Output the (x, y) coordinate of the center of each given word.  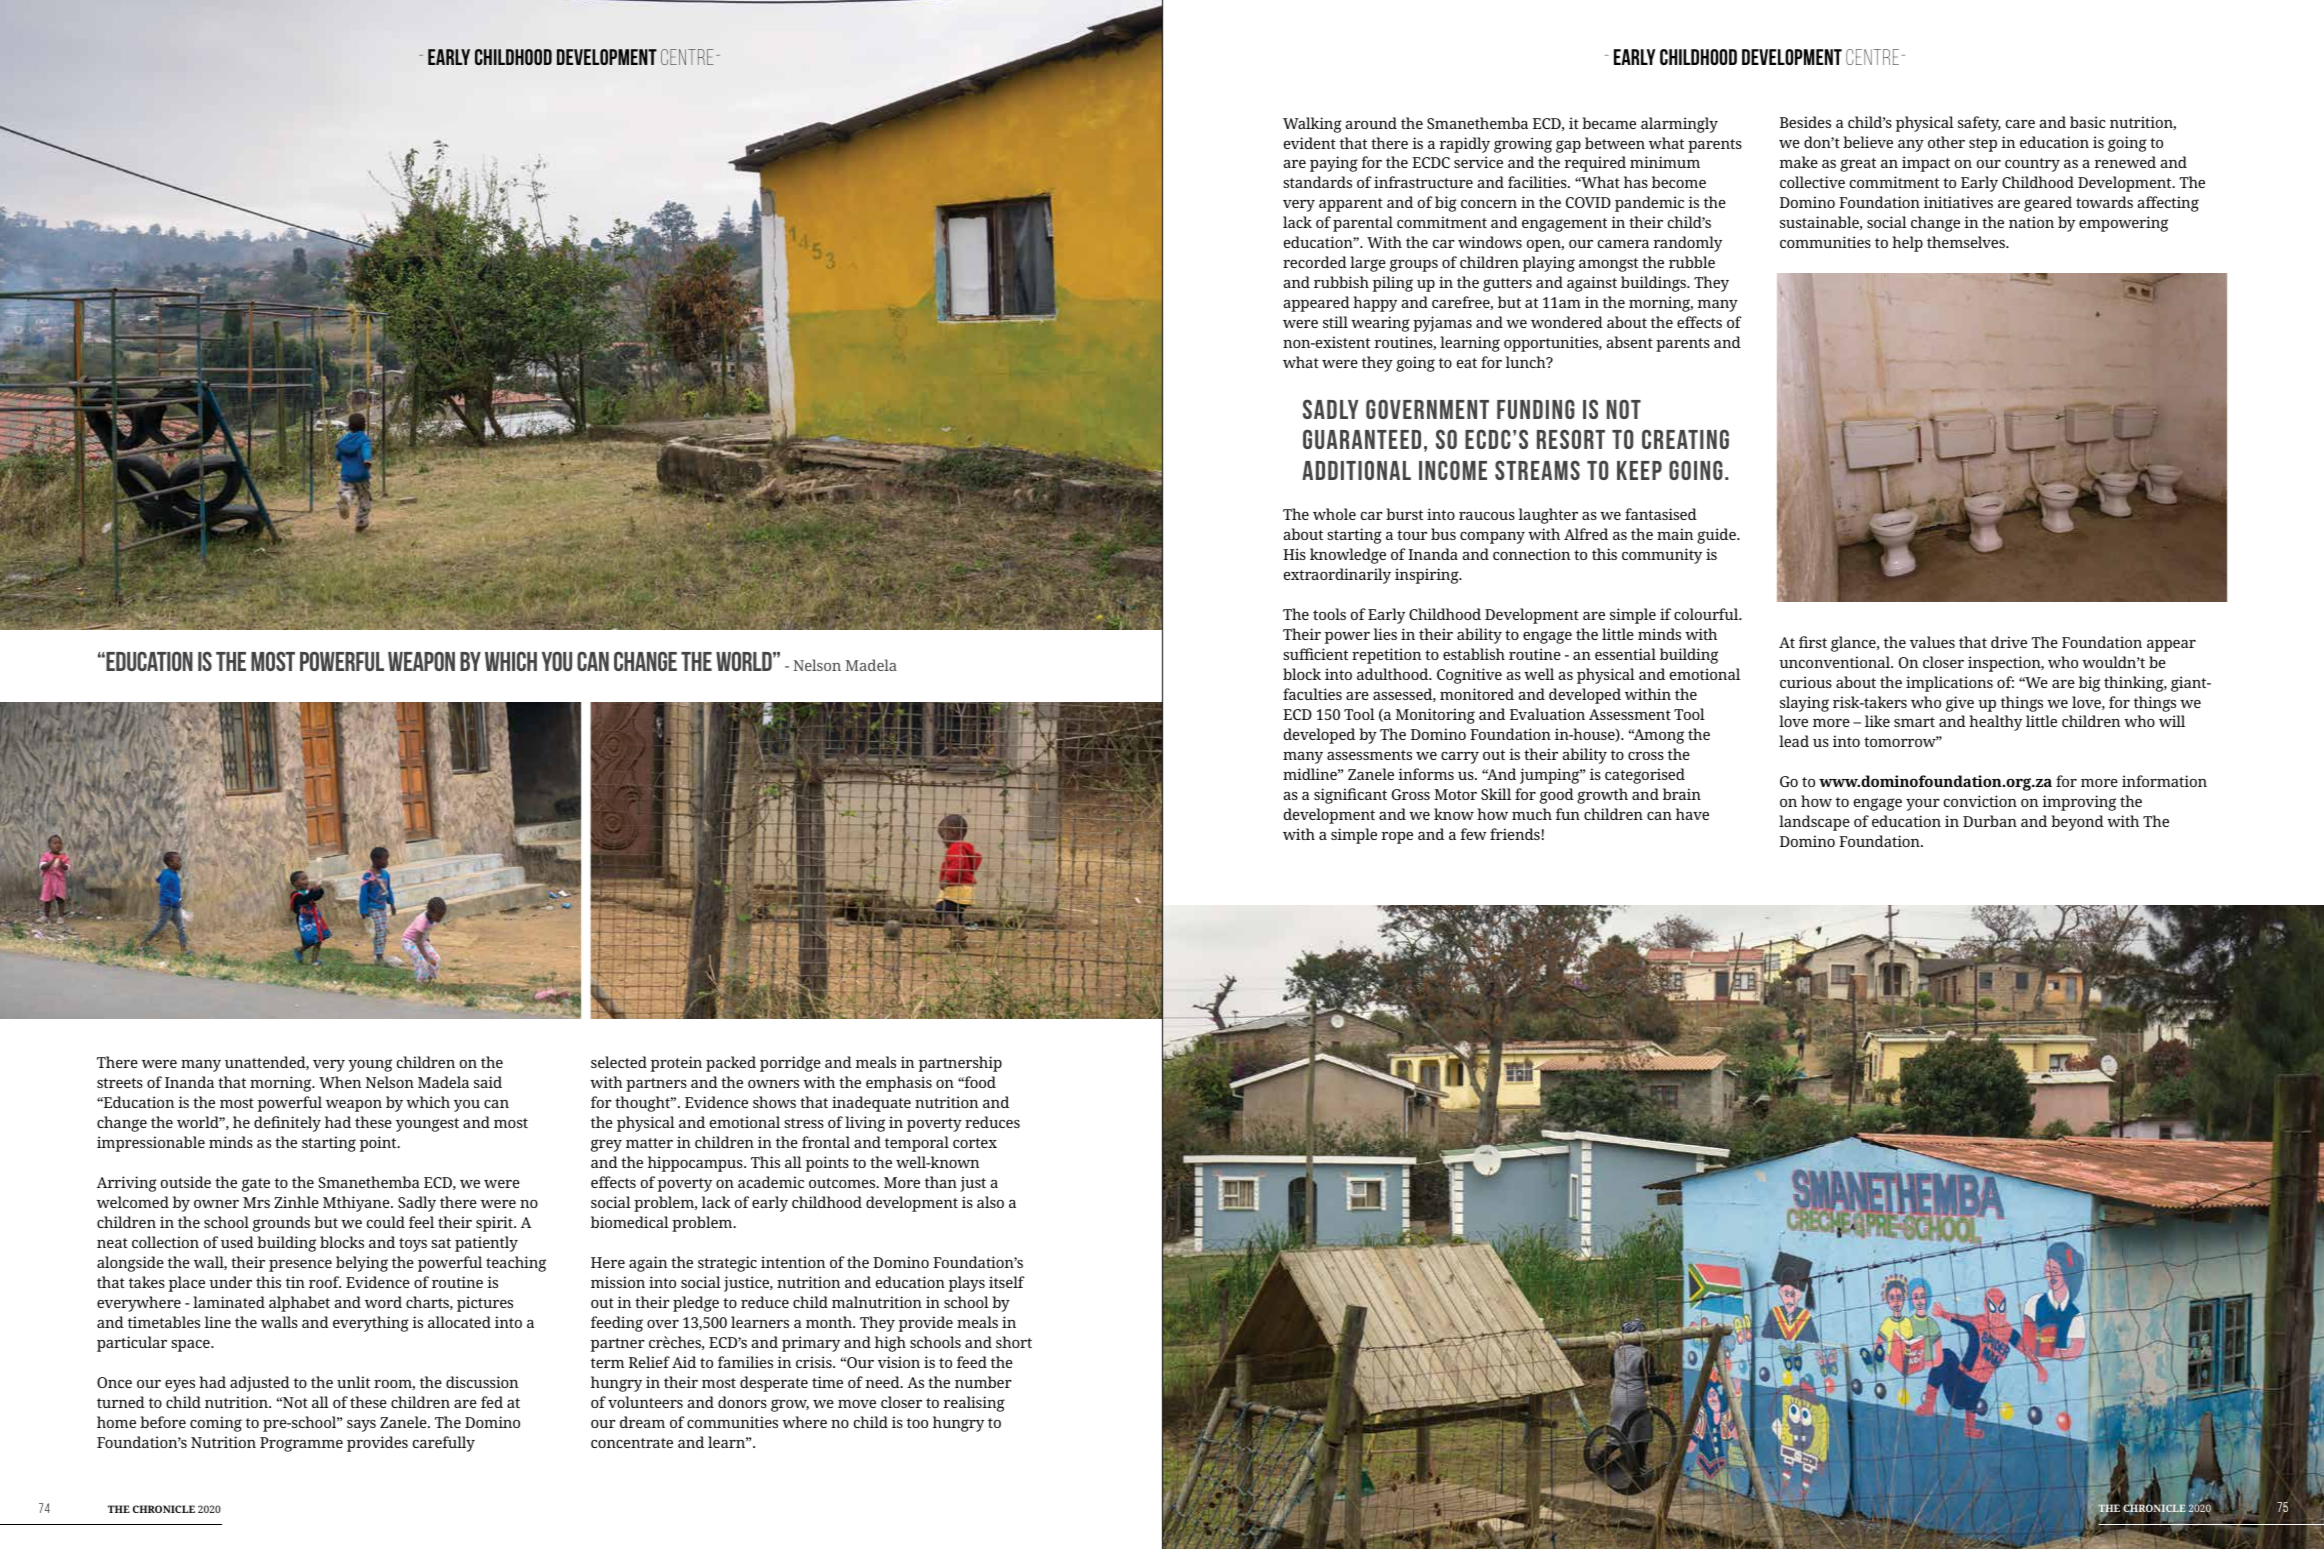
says (361, 1426)
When (340, 1082)
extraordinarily (1337, 576)
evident (1310, 143)
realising (974, 1404)
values (1932, 642)
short (1014, 1342)
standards (1317, 182)
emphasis (899, 1084)
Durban (1990, 821)
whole (1334, 514)
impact (1926, 164)
